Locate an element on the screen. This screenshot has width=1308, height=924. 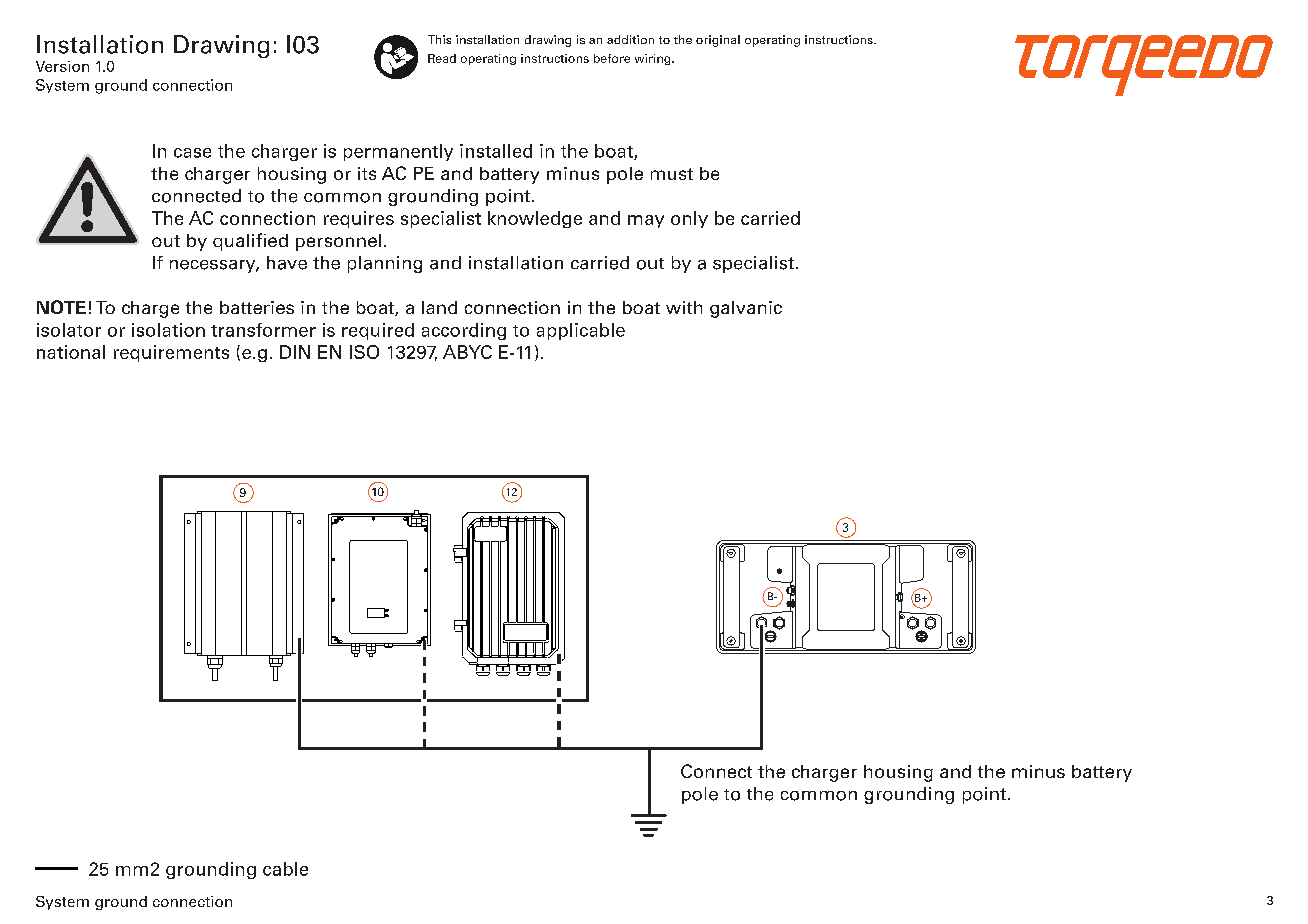
addition is located at coordinates (630, 39).
